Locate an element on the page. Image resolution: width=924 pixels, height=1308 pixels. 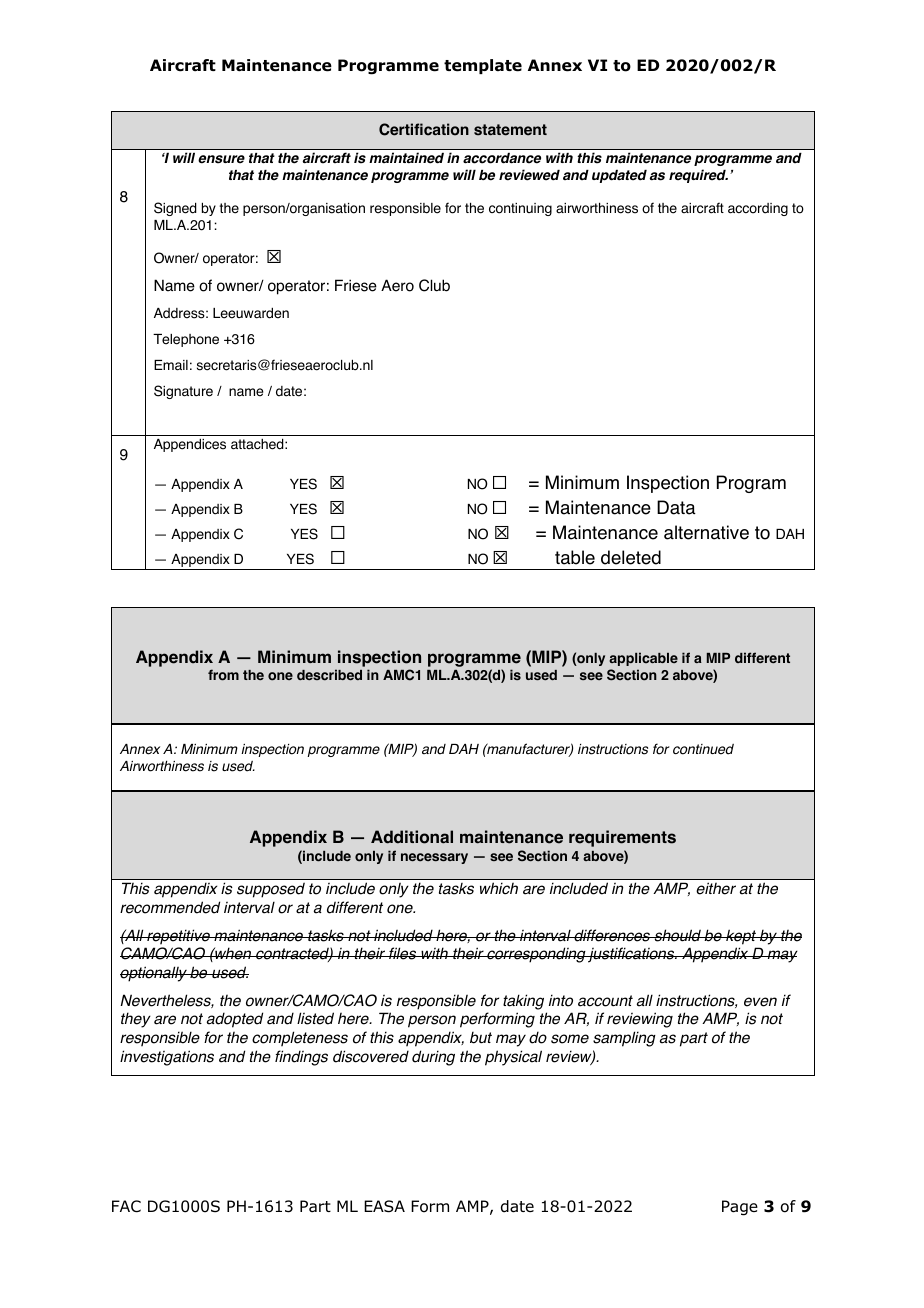
during is located at coordinates (433, 1058).
